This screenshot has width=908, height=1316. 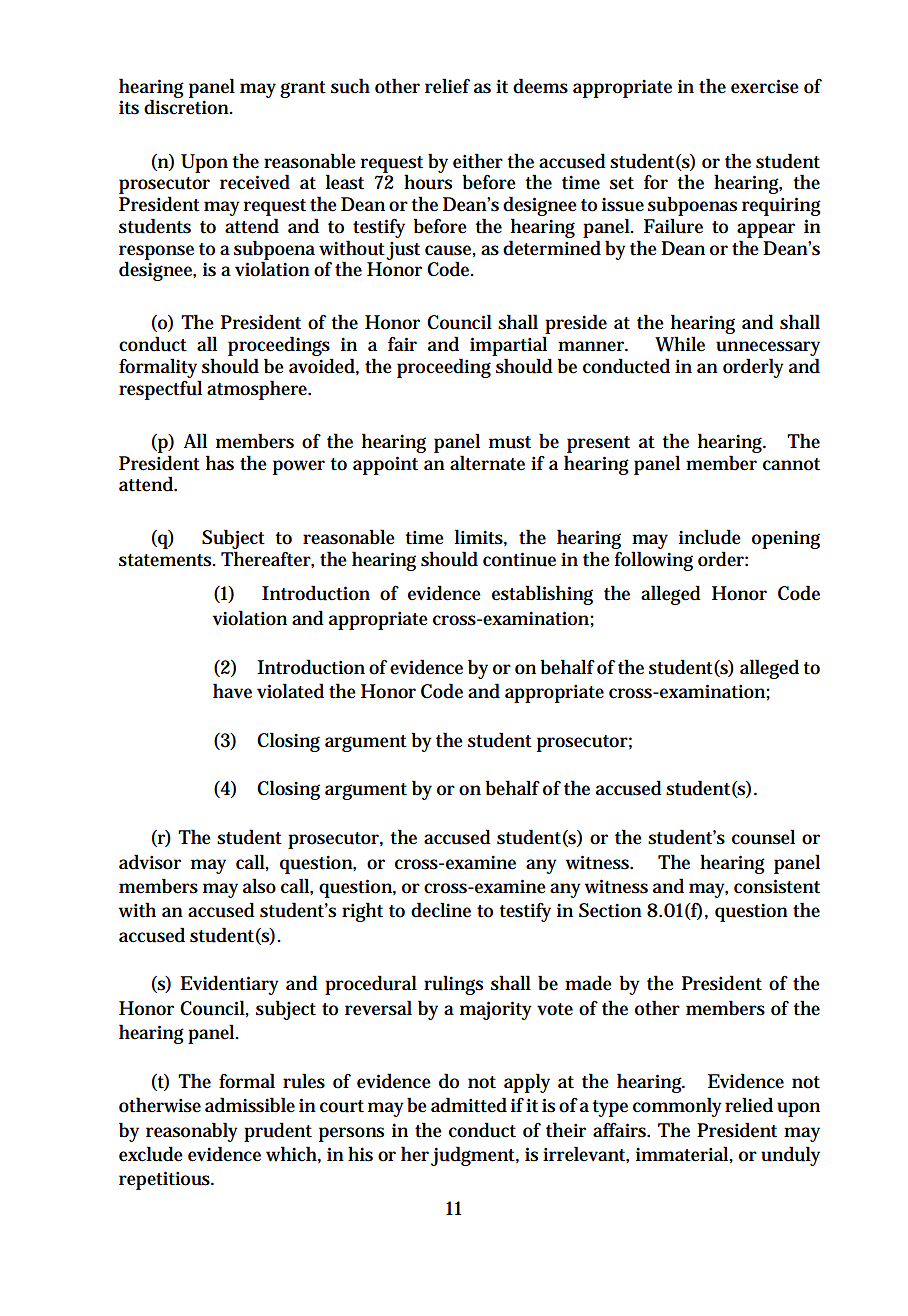 I want to click on relief, so click(x=447, y=86).
